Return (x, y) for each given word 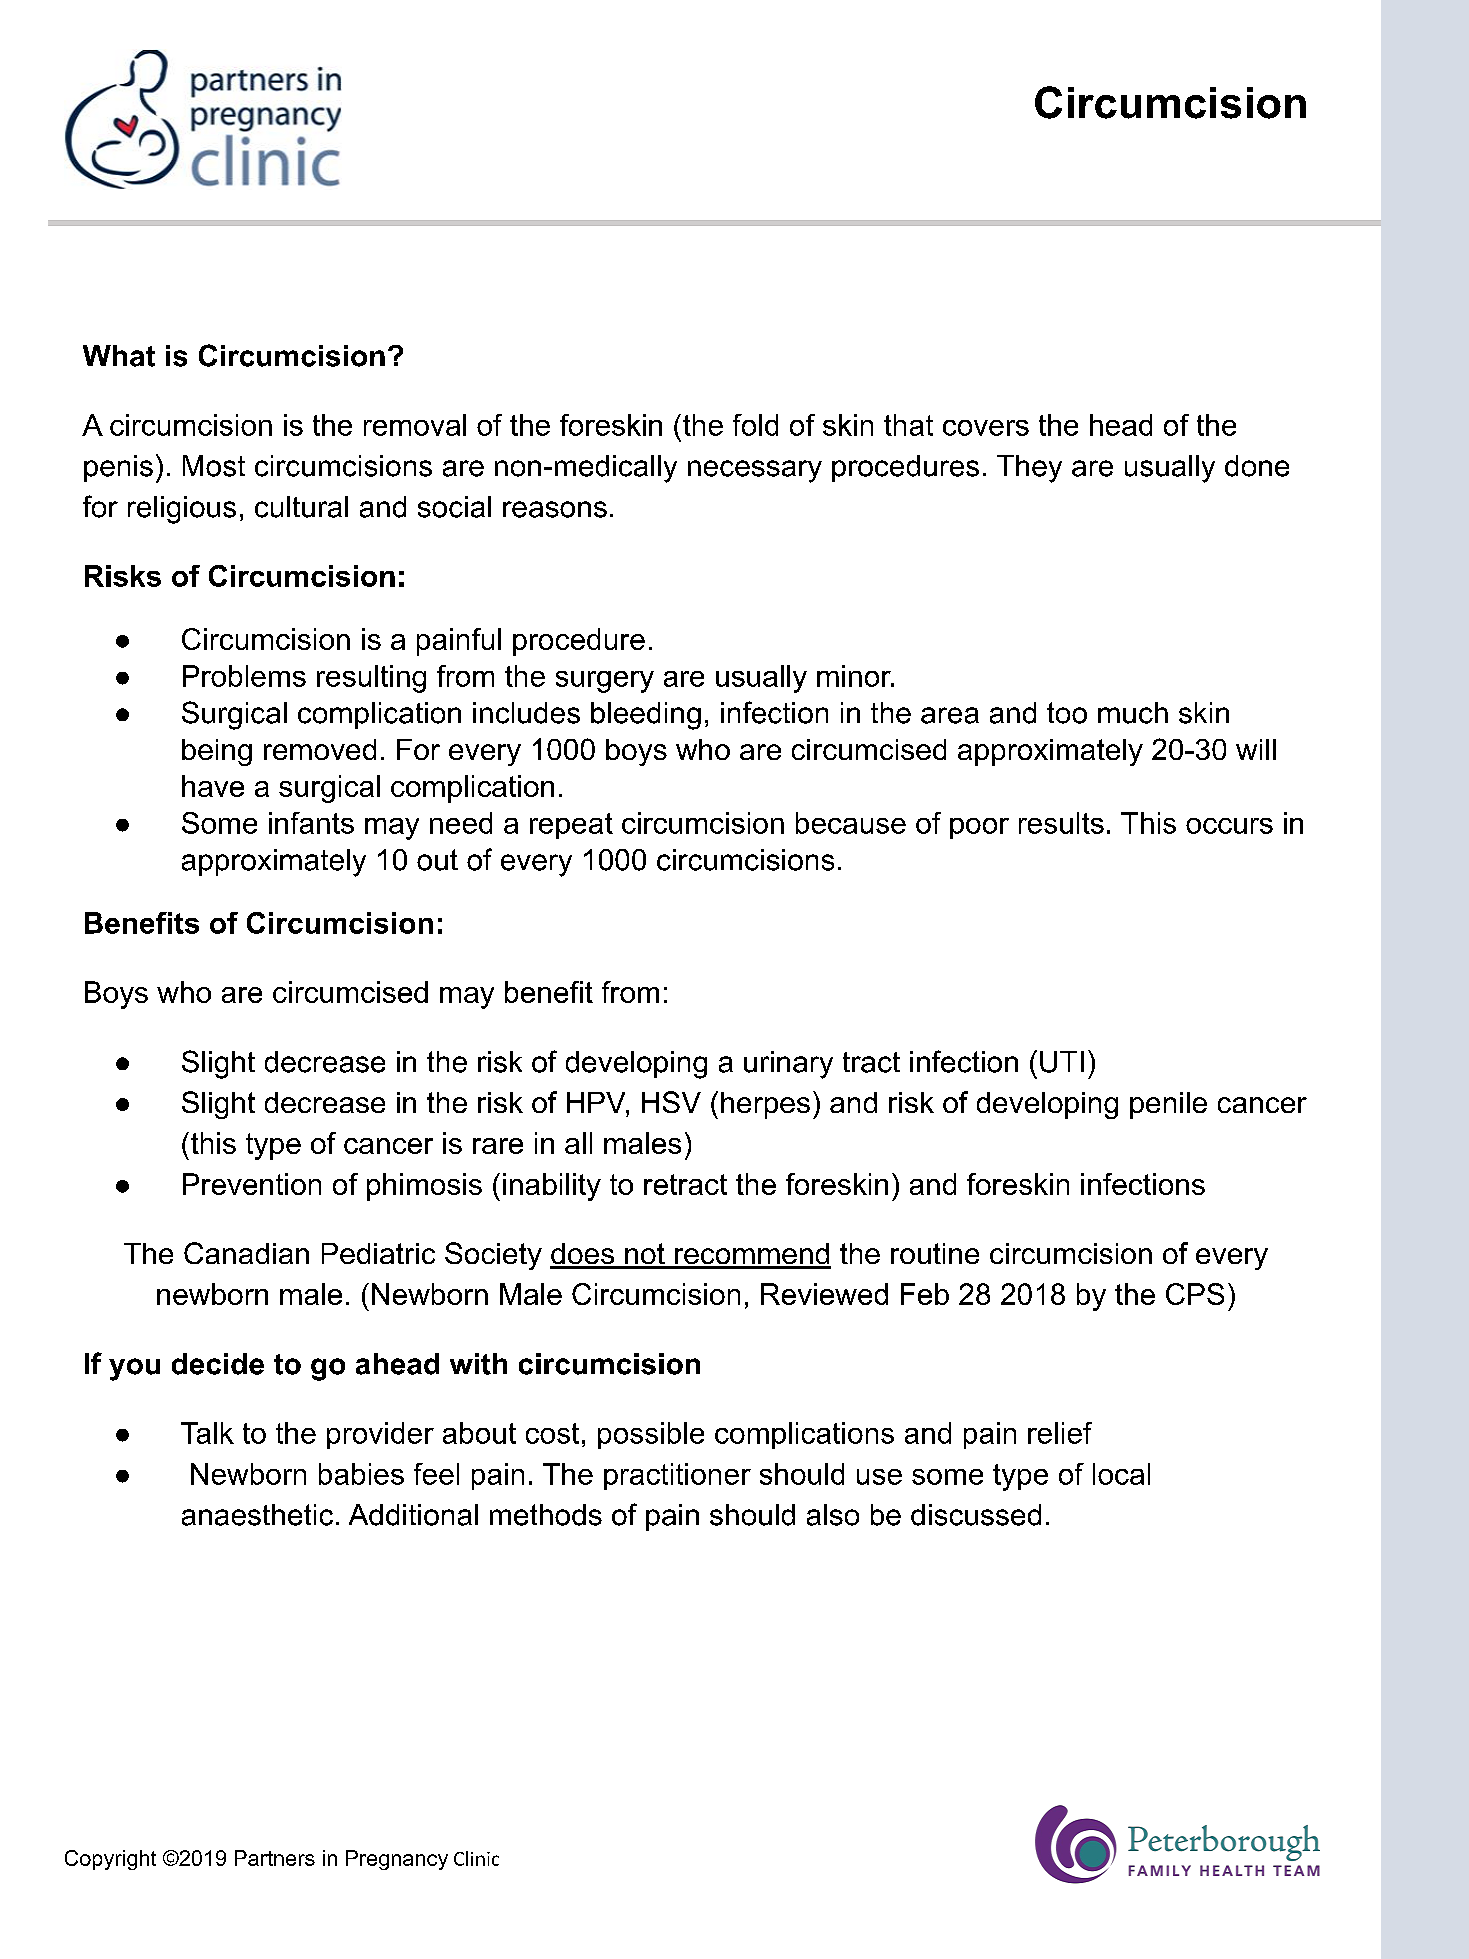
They (1029, 469)
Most (214, 466)
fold (755, 425)
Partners (275, 1858)
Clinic (476, 1858)
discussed (976, 1515)
